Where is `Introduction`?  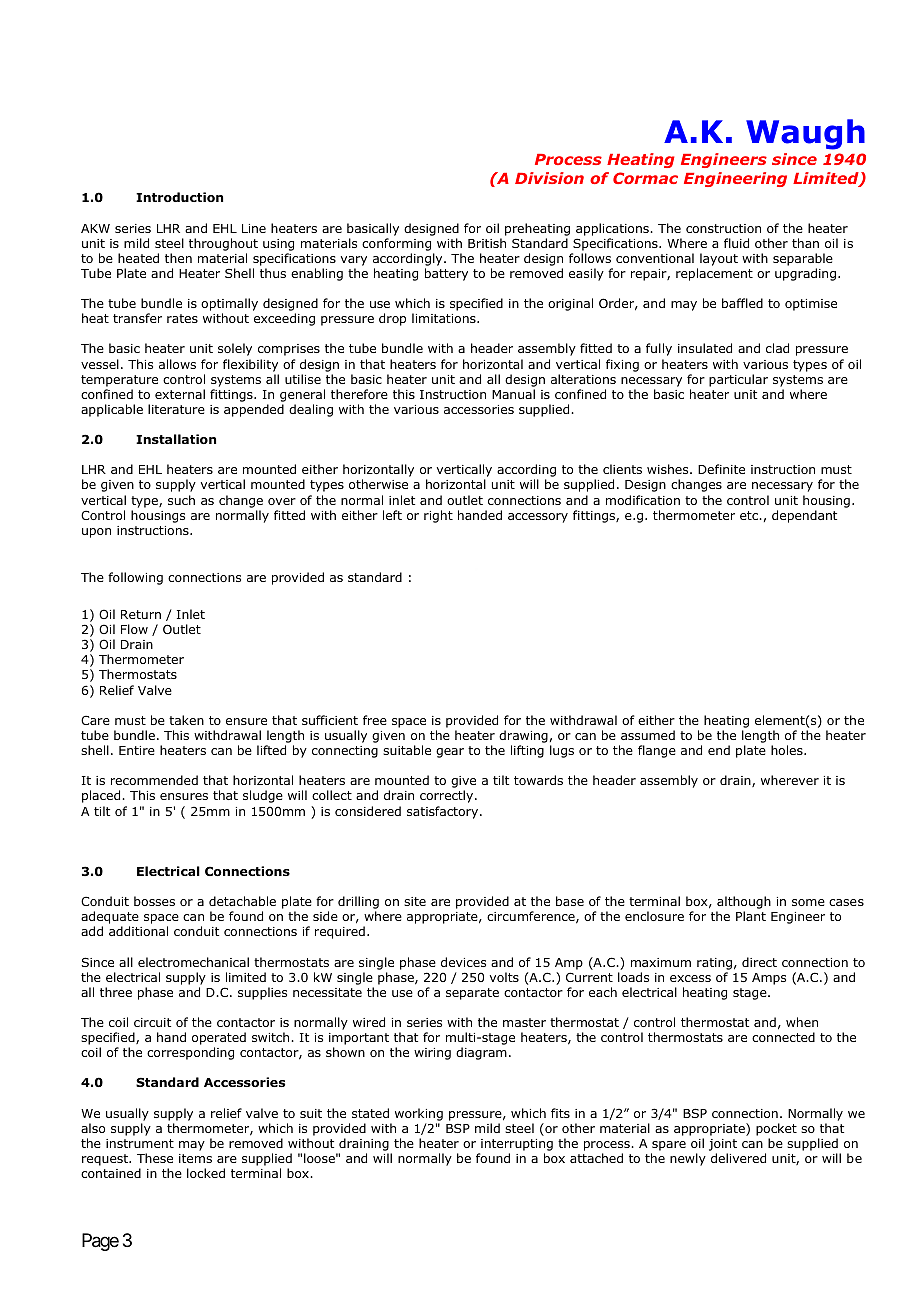 Introduction is located at coordinates (179, 197).
